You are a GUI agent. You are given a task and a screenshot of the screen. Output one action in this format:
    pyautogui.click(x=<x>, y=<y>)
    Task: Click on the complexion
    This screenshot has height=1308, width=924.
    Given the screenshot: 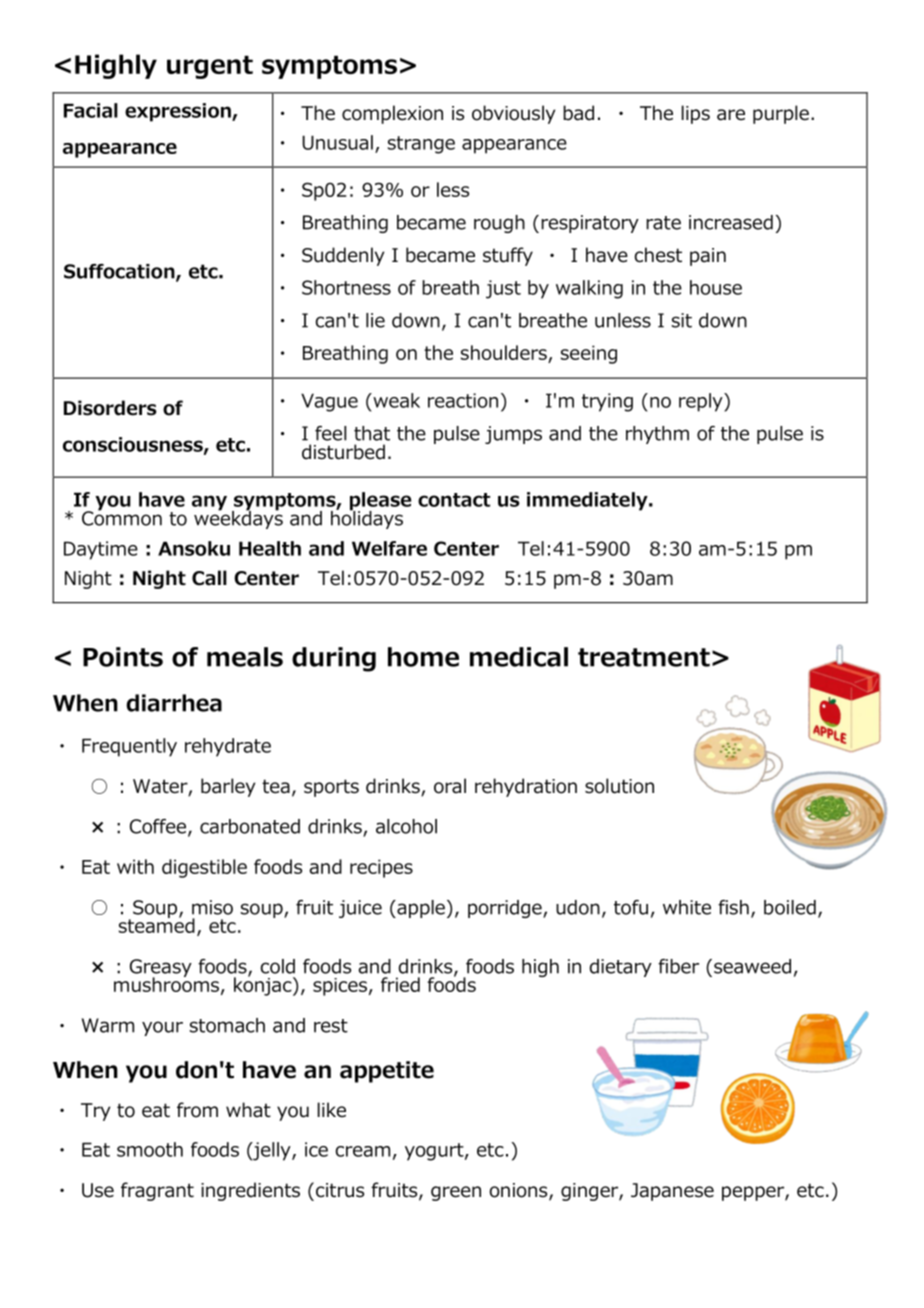 What is the action you would take?
    pyautogui.click(x=392, y=114)
